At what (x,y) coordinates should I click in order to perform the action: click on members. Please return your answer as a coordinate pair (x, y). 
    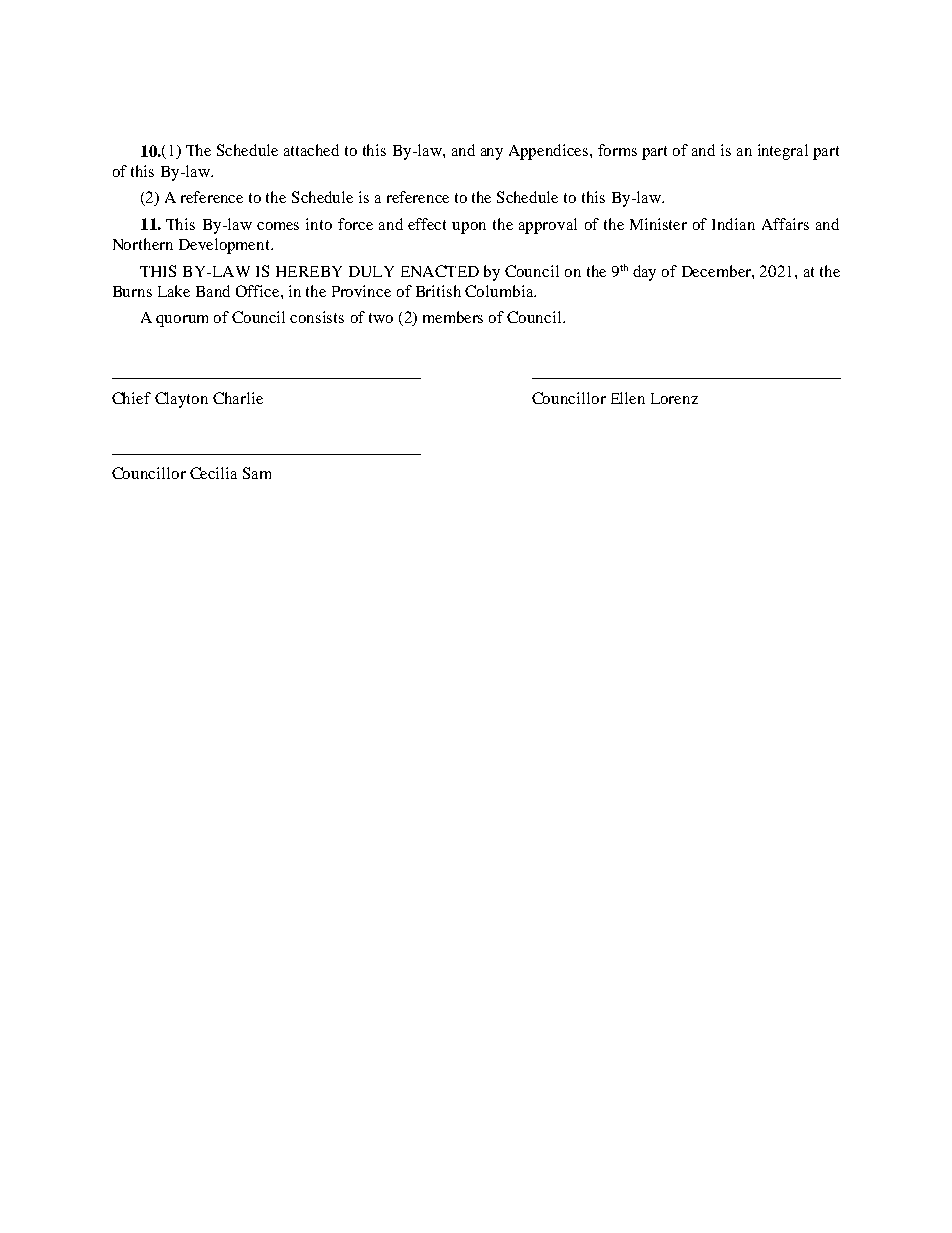
    Looking at the image, I should click on (453, 317).
